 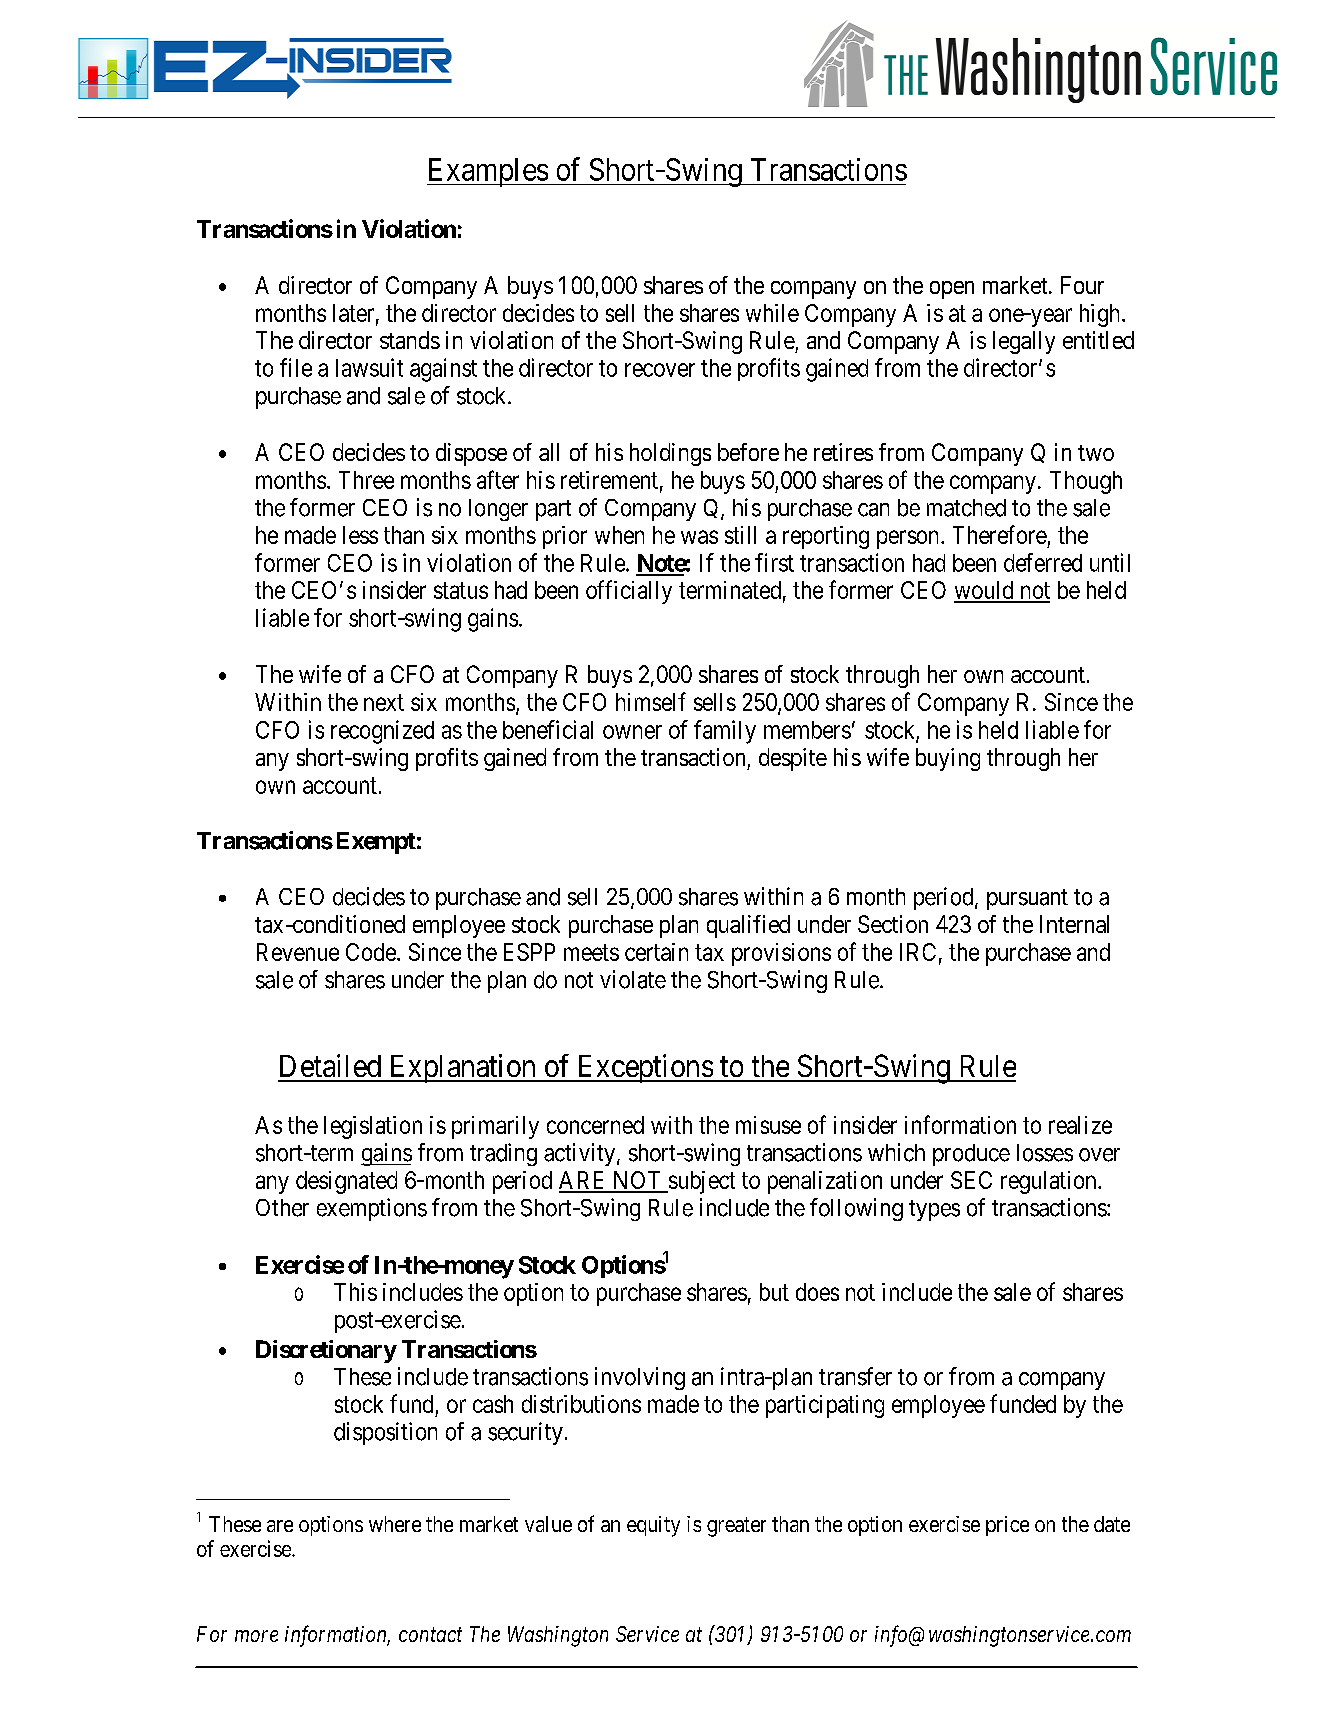 I want to click on while, so click(x=772, y=313).
